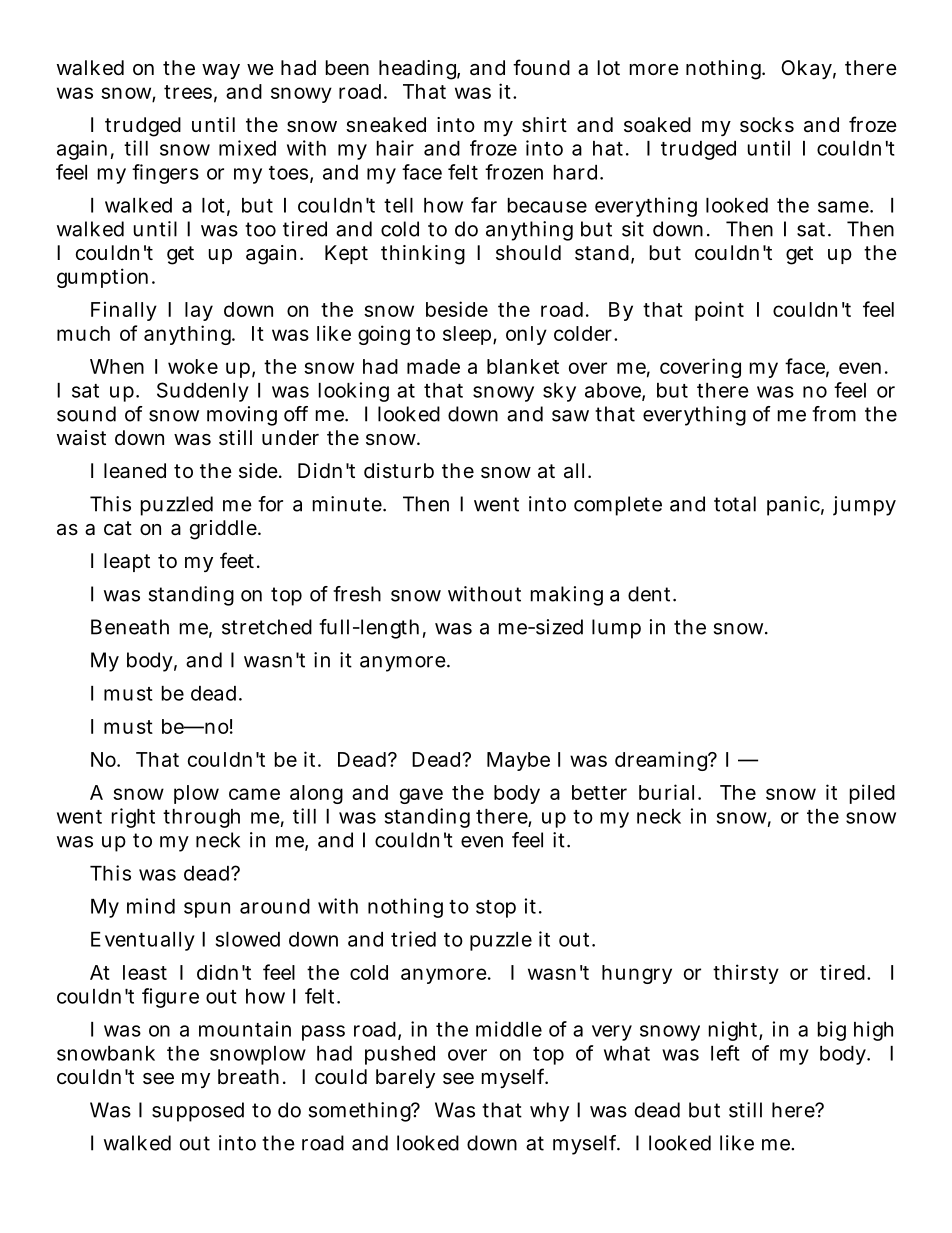 The height and width of the screenshot is (1233, 952). Describe the element at coordinates (651, 594) in the screenshot. I see `dent` at that location.
